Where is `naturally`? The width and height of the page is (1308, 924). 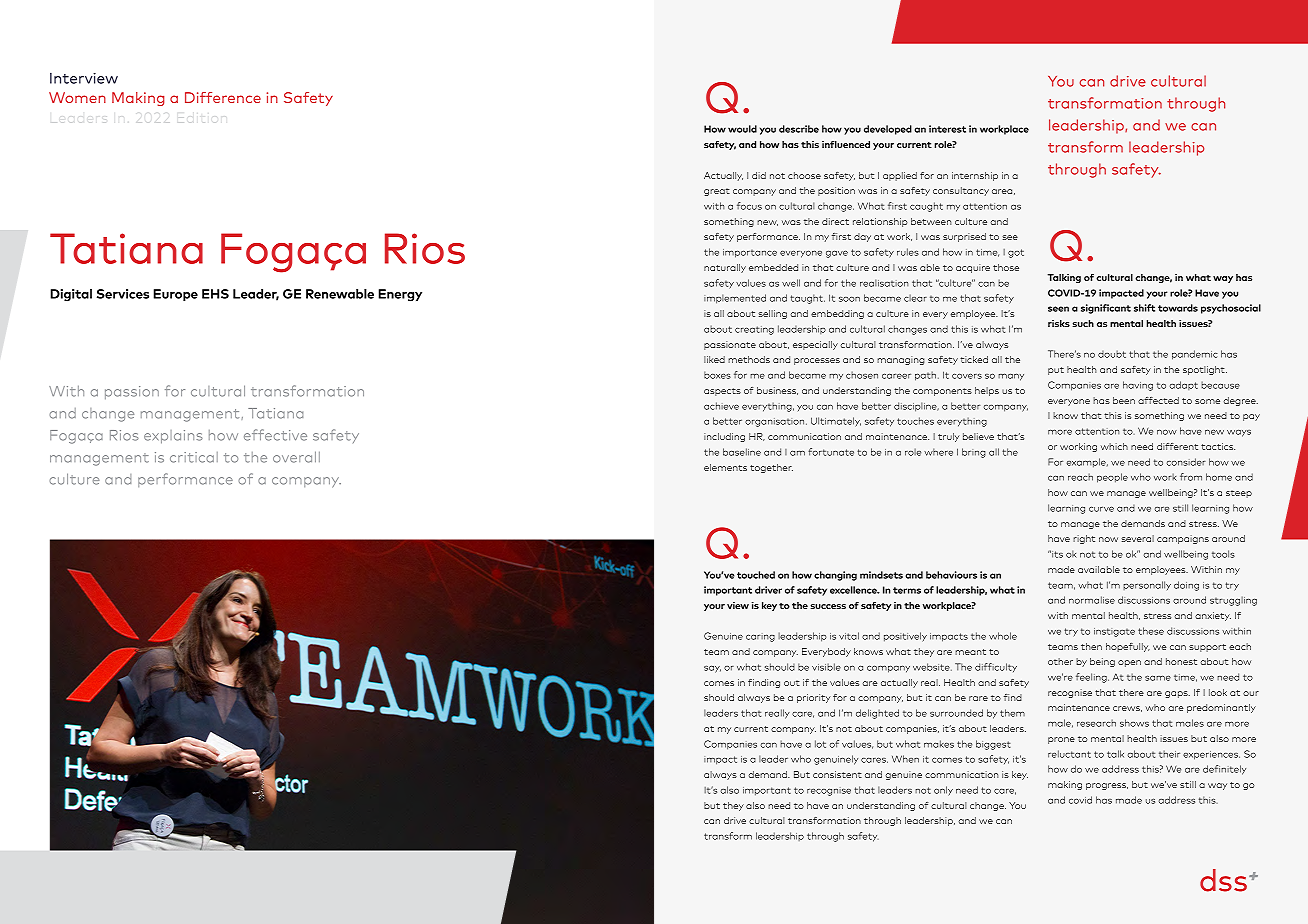 naturally is located at coordinates (725, 268).
